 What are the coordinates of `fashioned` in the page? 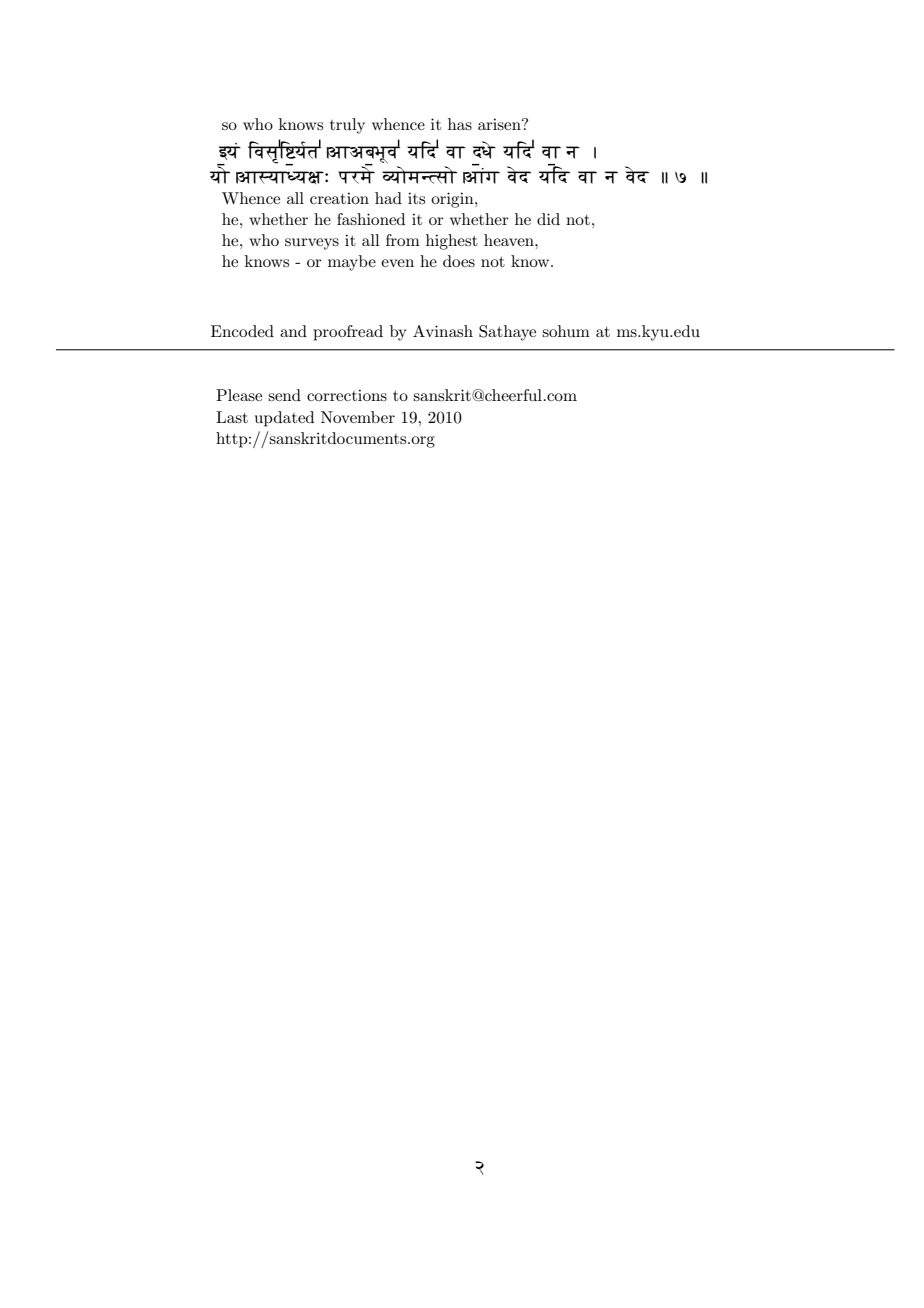 It's located at (371, 219).
